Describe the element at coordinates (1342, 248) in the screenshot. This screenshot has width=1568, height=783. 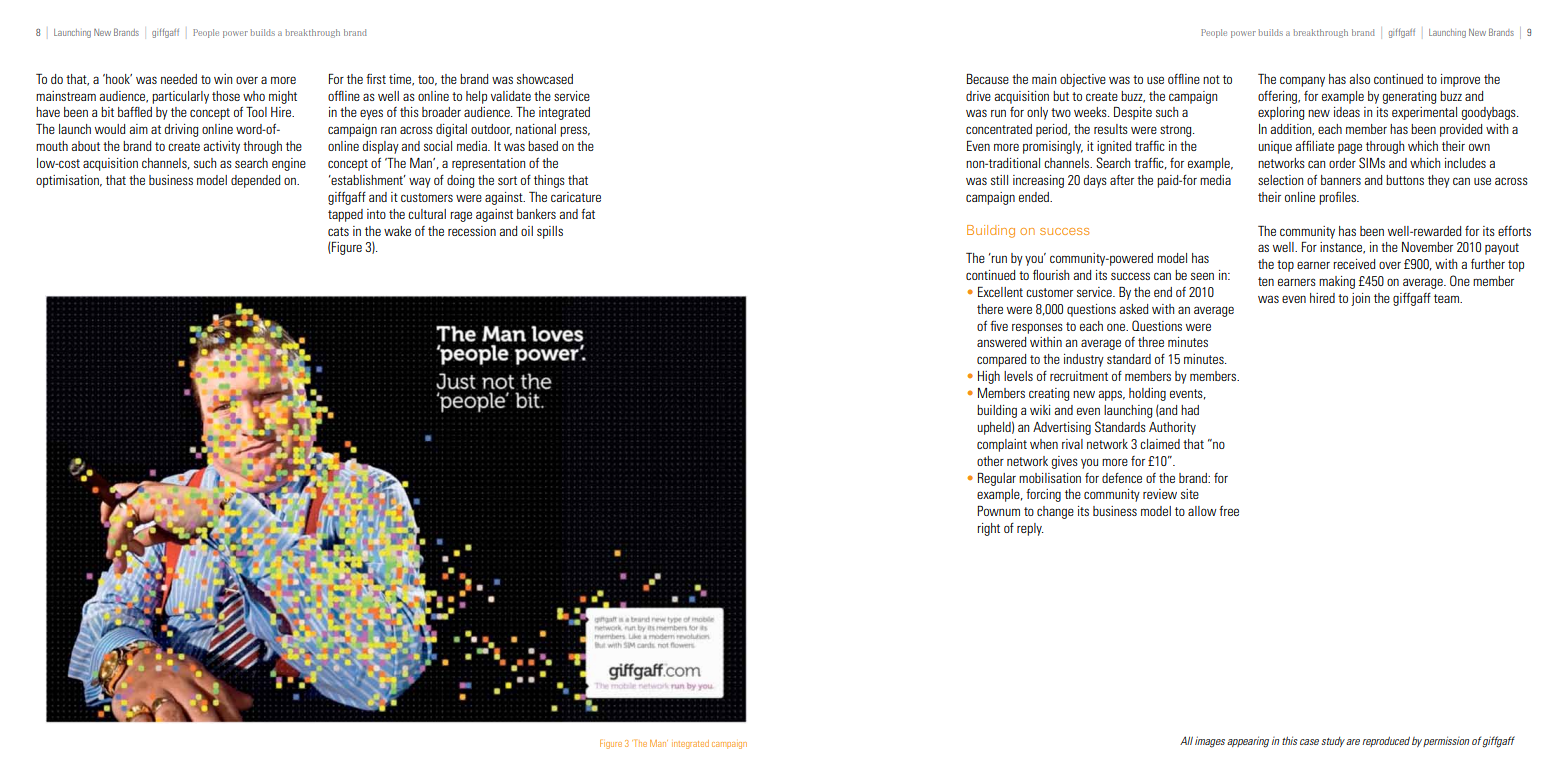
I see `instance` at that location.
